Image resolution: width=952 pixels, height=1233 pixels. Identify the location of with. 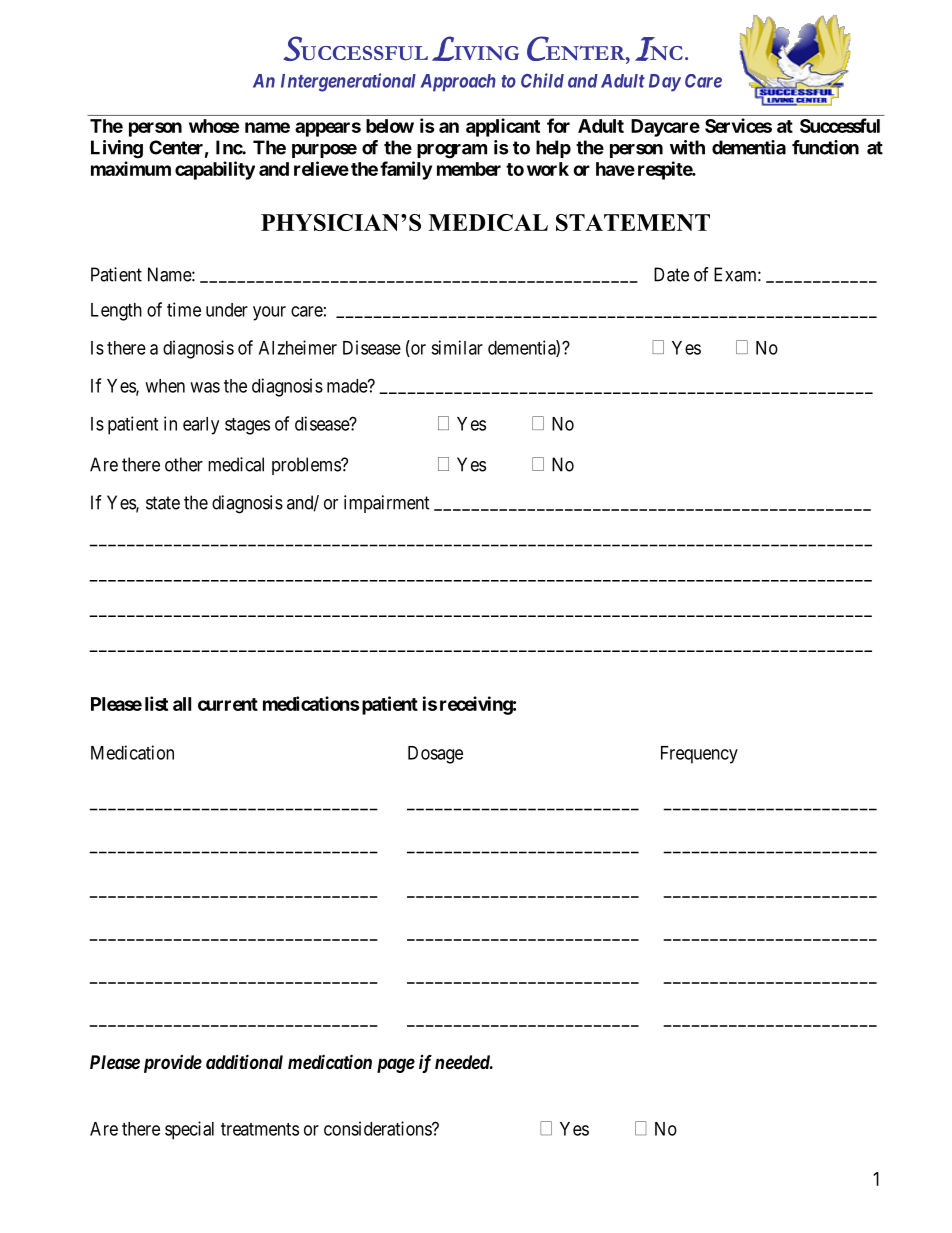
(687, 147).
